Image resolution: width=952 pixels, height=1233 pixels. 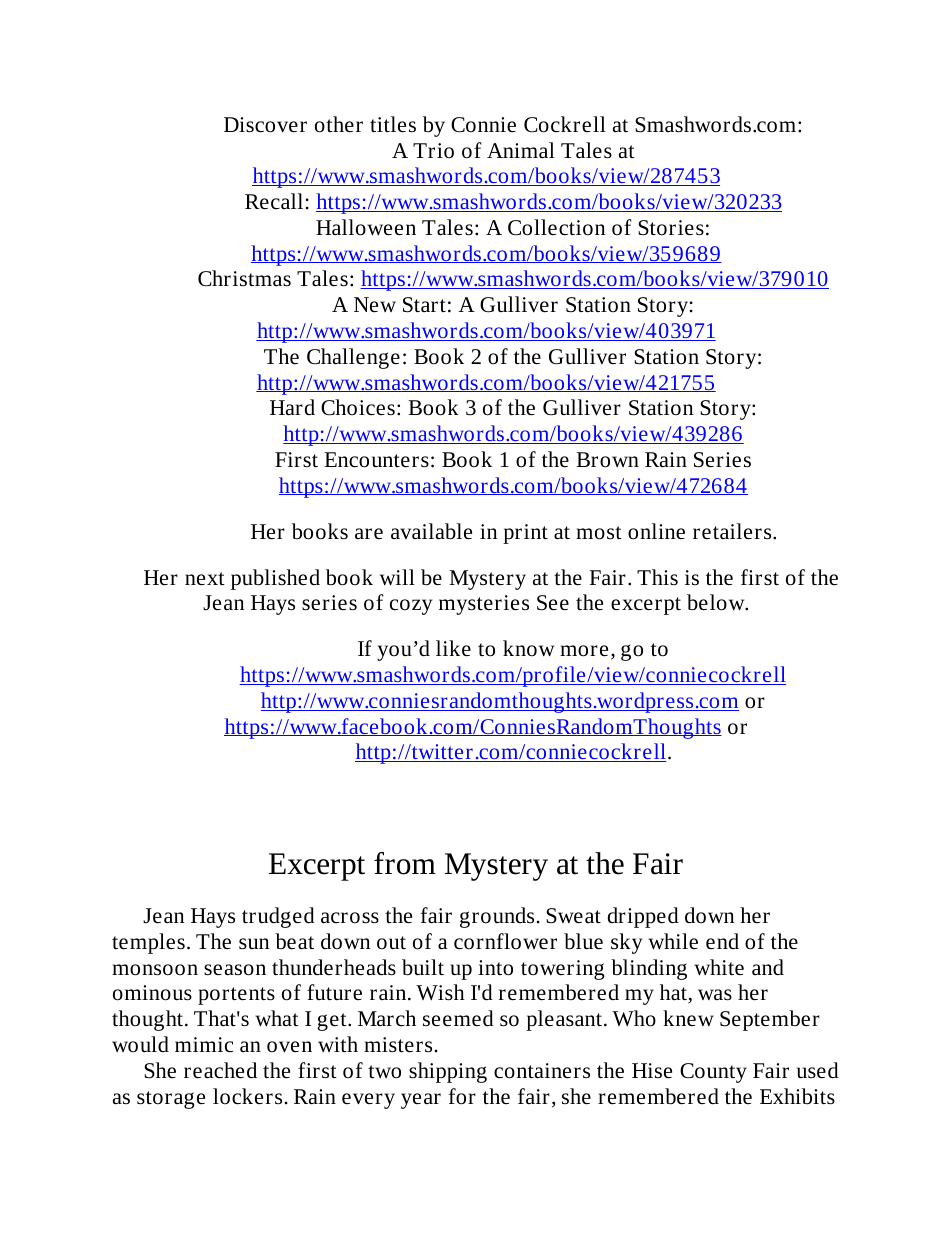 I want to click on Encounters, so click(x=376, y=460).
